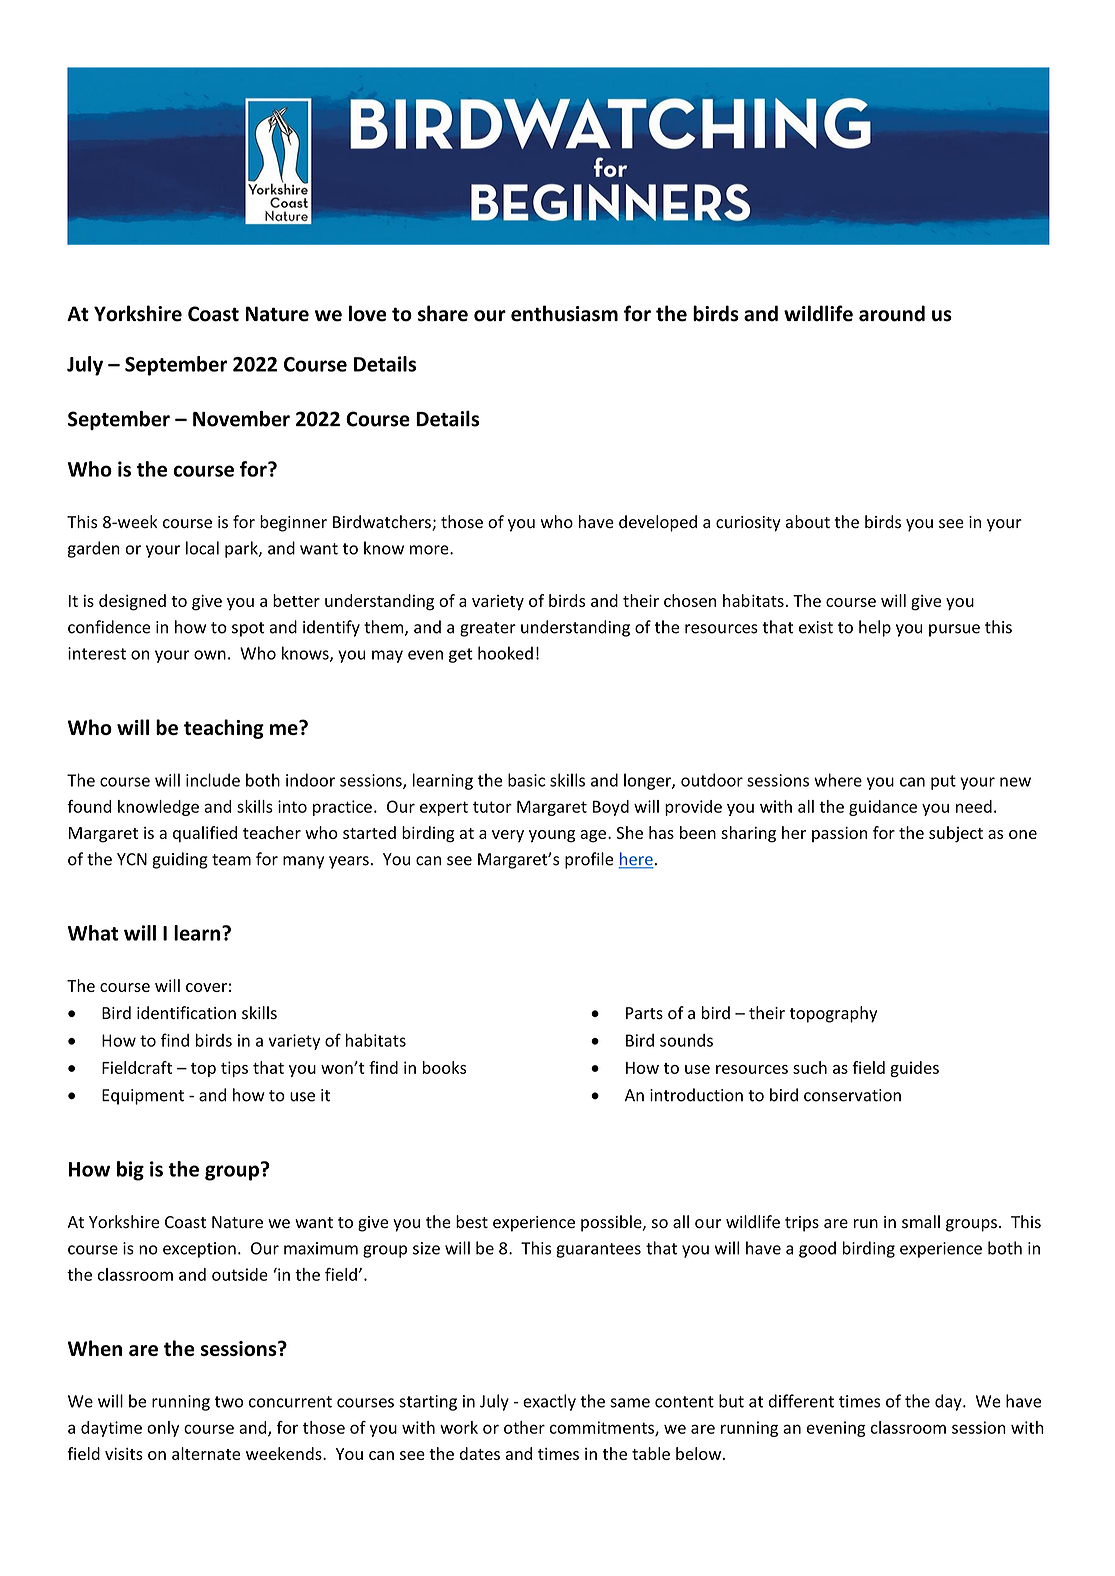 This screenshot has width=1115, height=1576. What do you see at coordinates (892, 313) in the screenshot?
I see `around` at bounding box center [892, 313].
